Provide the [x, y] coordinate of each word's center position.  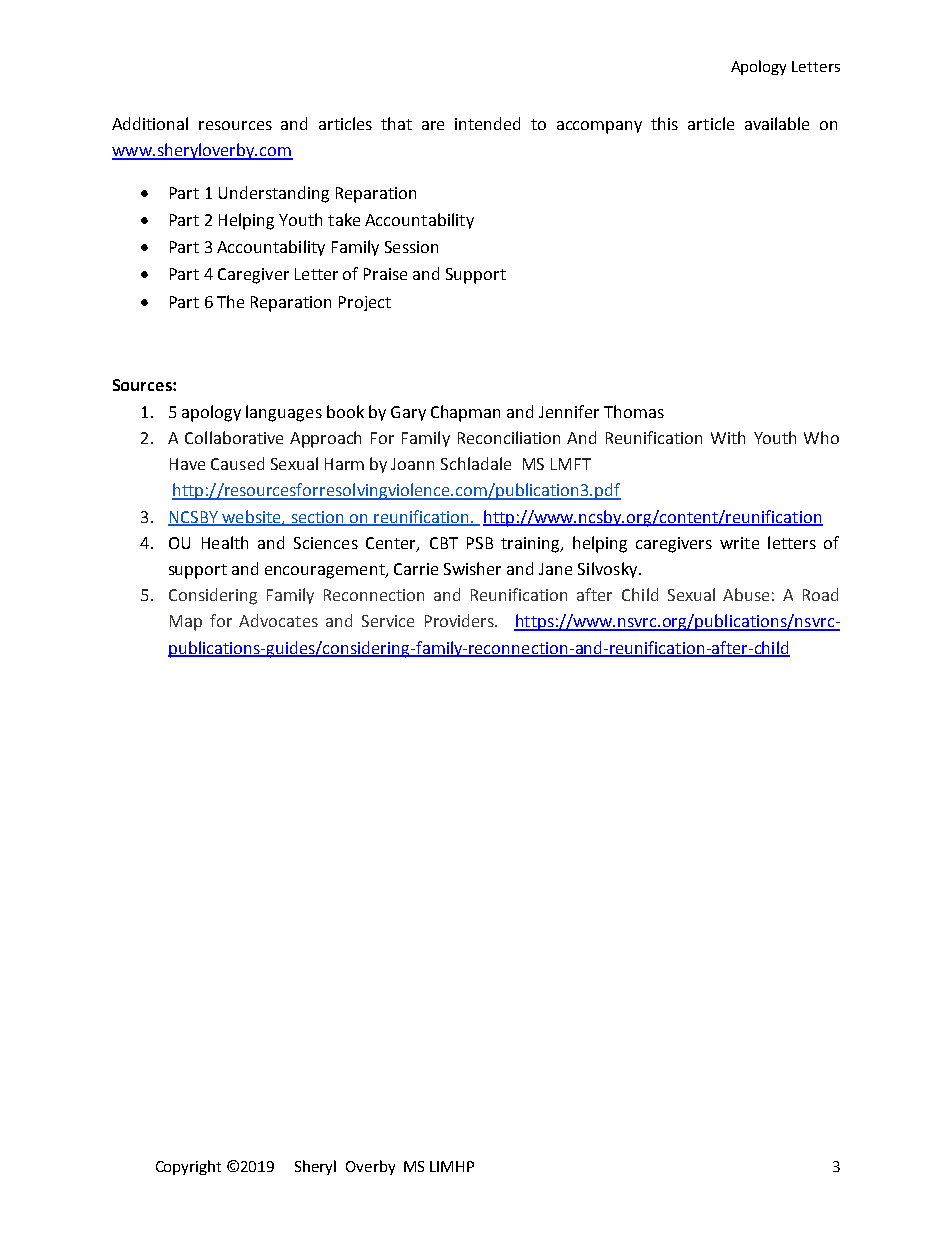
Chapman [465, 413]
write [739, 543]
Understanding [274, 194]
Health [225, 542]
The [230, 301]
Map [186, 623]
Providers [460, 620]
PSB [480, 543]
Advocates [278, 620]
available [777, 123]
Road [820, 594]
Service [388, 621]
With [728, 437]
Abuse [746, 594]
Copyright [188, 1167]
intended [487, 123]
